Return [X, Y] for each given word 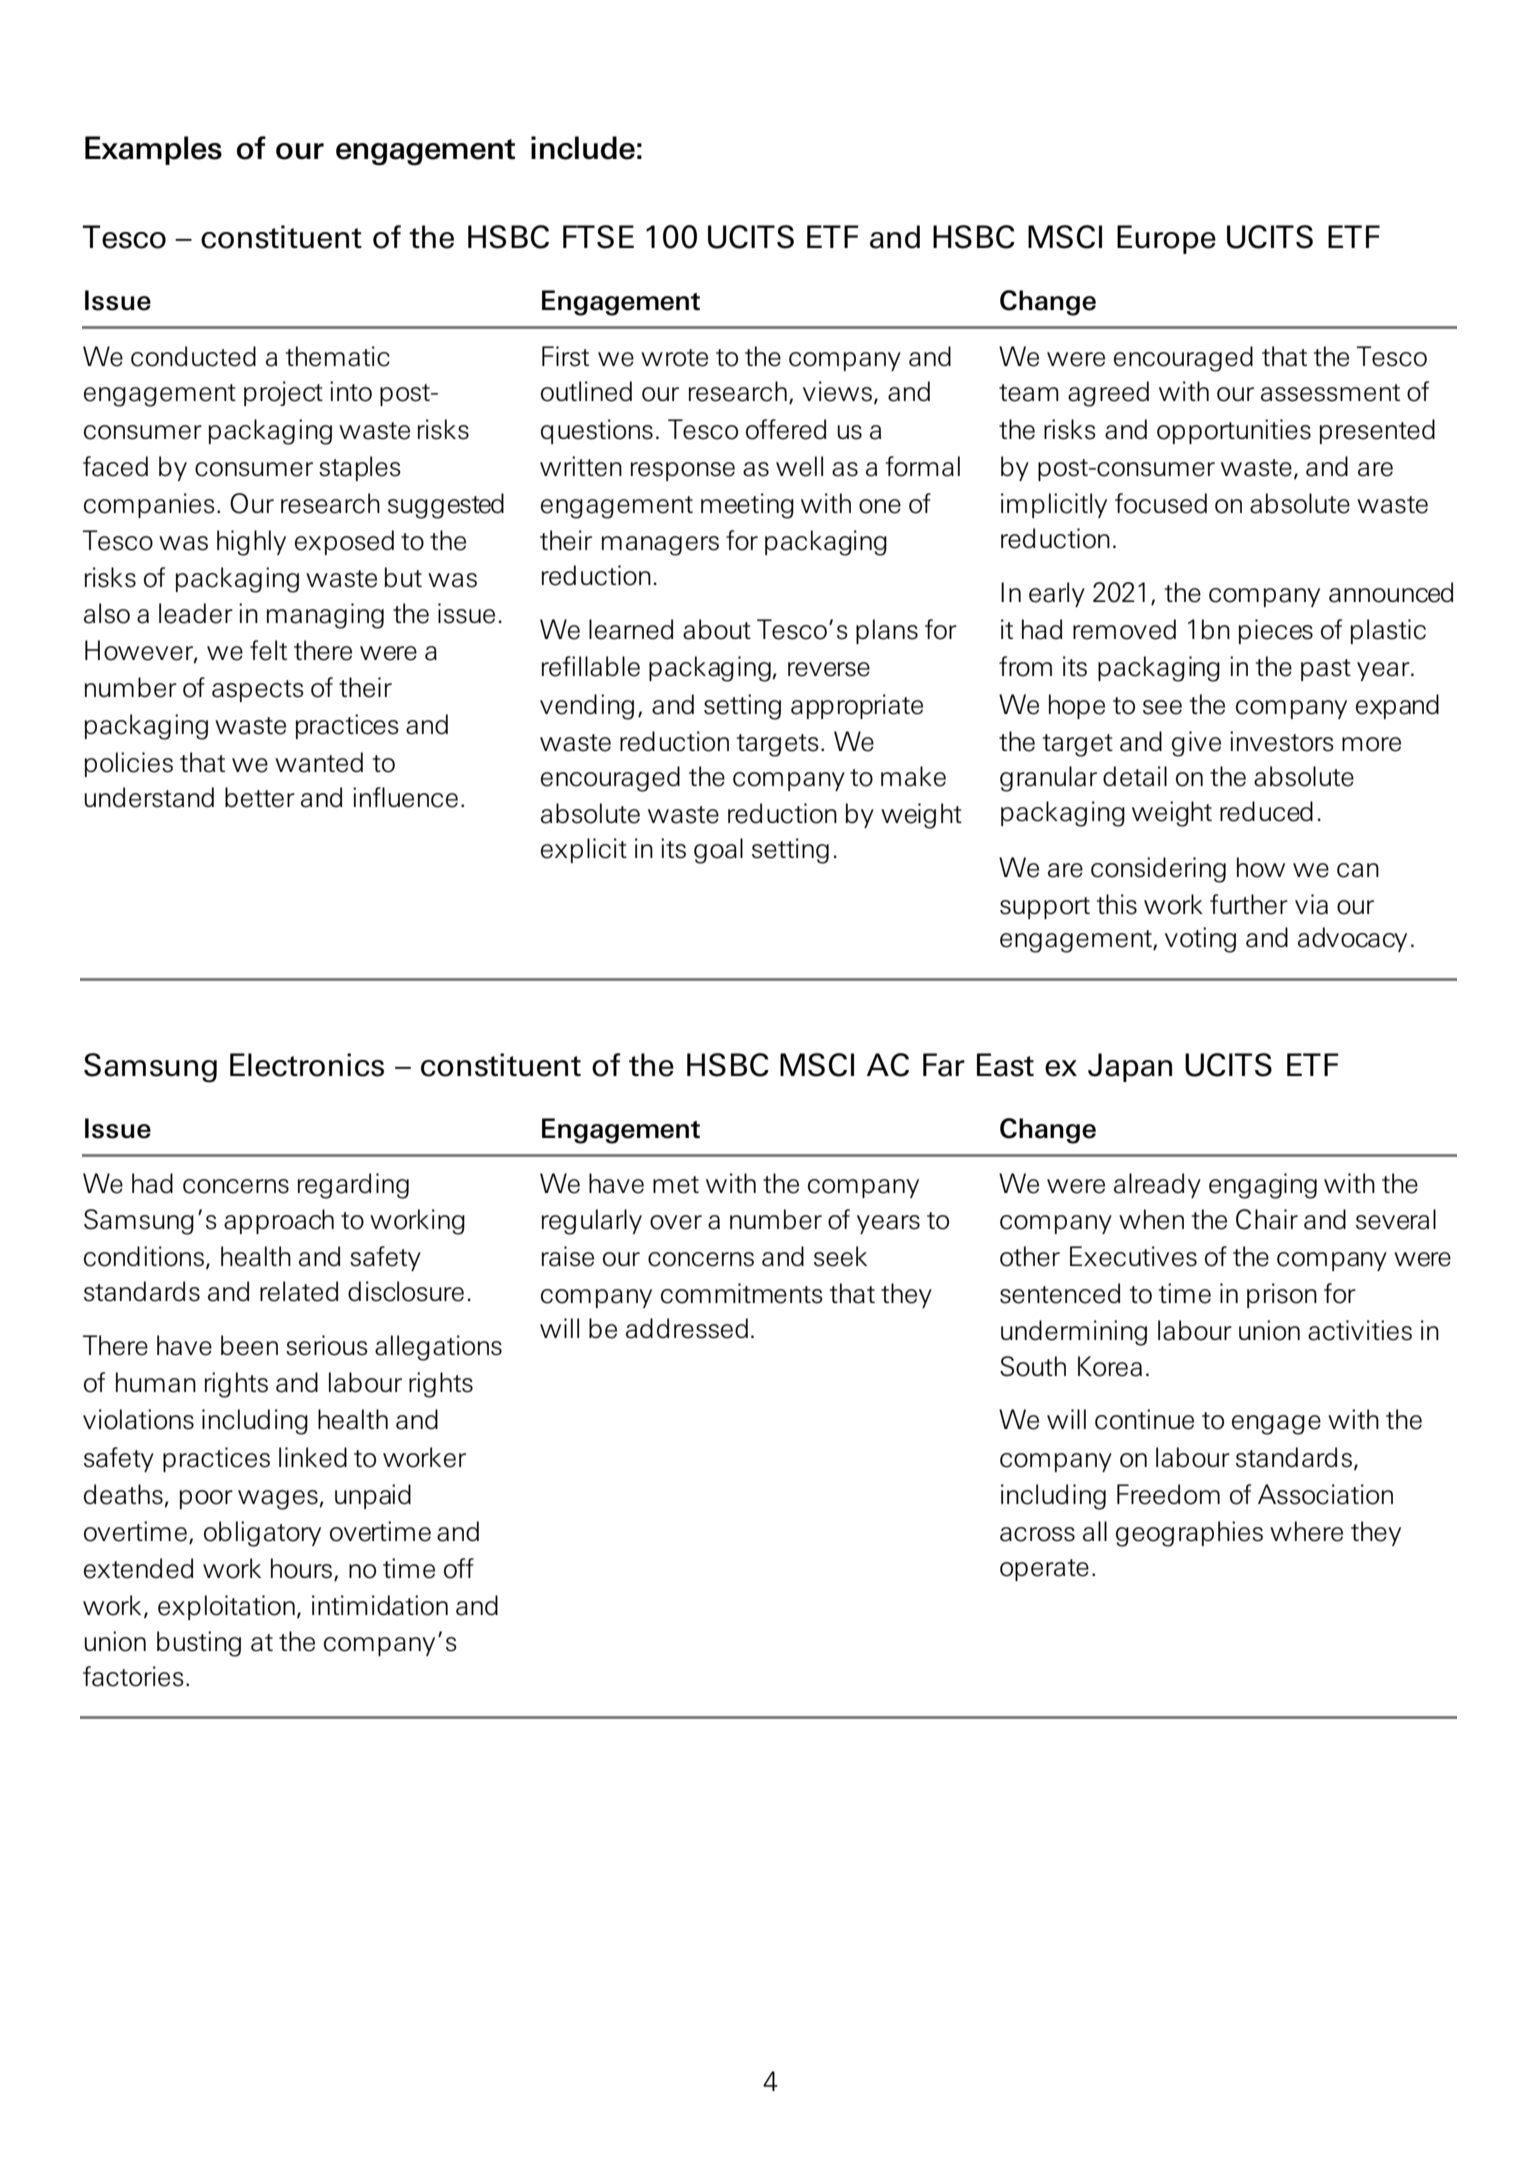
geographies [1189, 1534]
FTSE [598, 237]
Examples [153, 150]
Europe [1166, 239]
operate [1044, 1570]
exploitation [226, 1607]
